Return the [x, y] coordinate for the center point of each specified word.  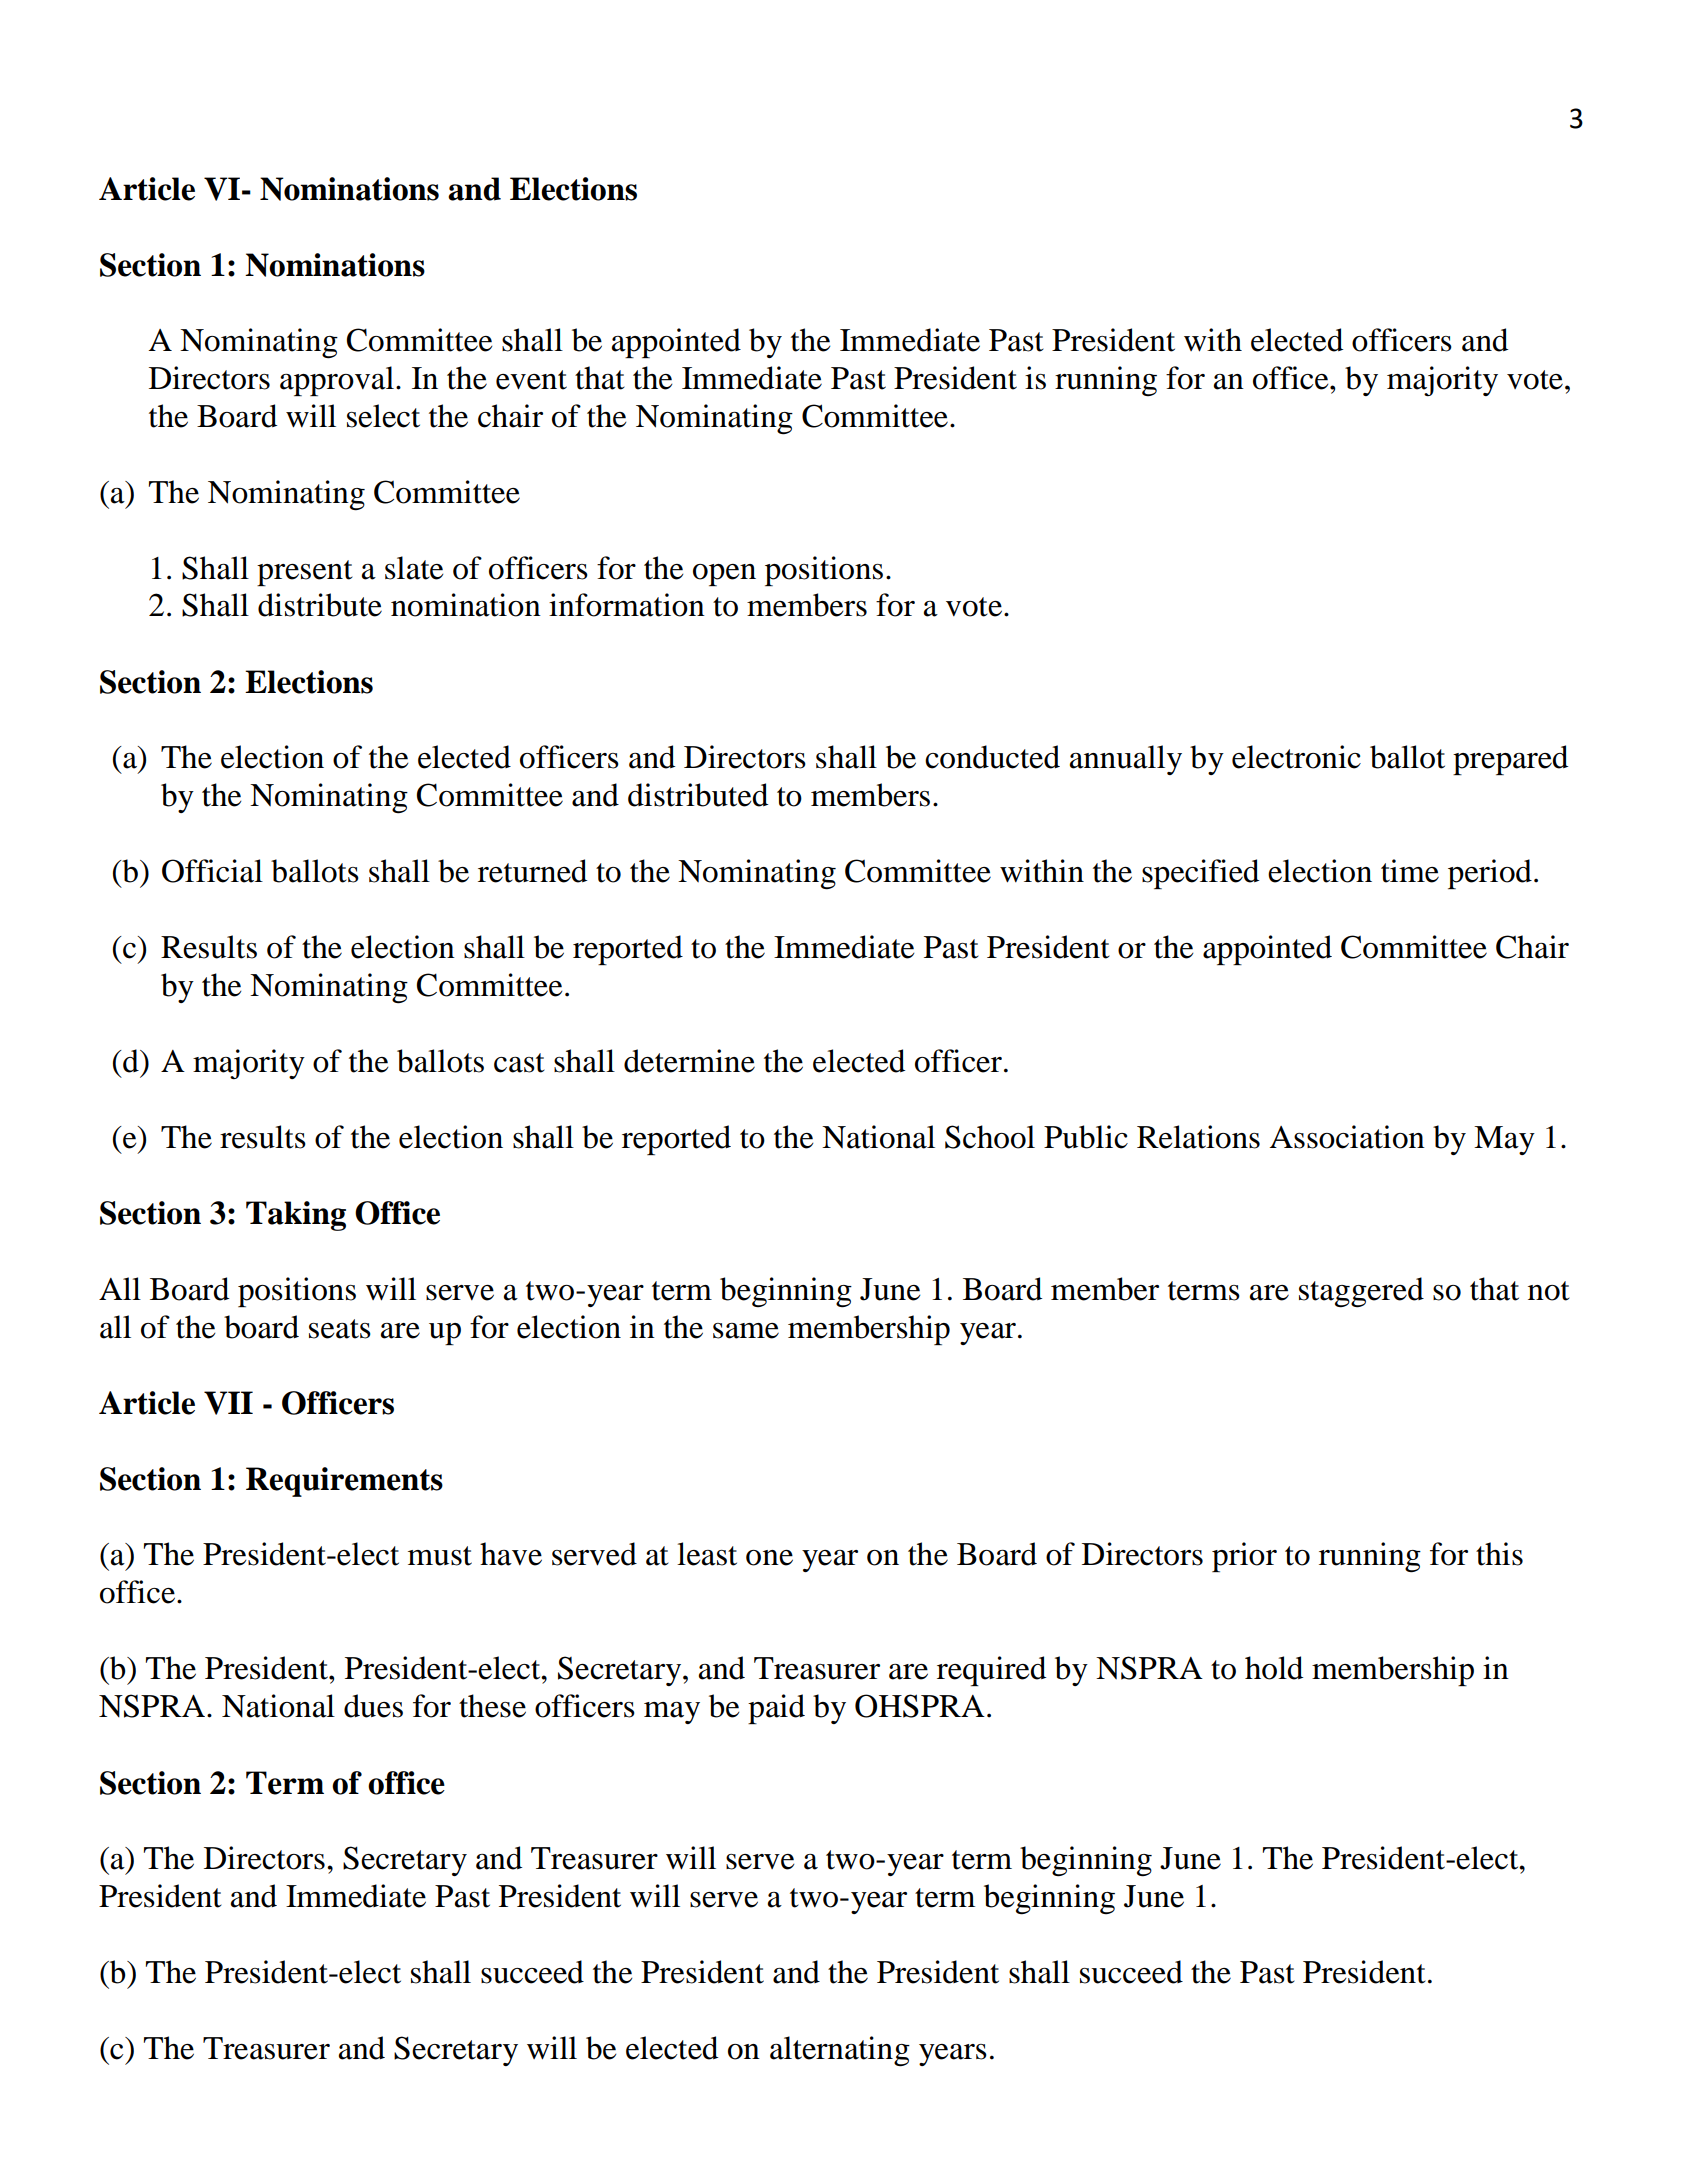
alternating [840, 2051]
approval [337, 381]
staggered [1361, 1292]
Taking [296, 1216]
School [990, 1137]
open [724, 575]
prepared [1510, 760]
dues [373, 1706]
